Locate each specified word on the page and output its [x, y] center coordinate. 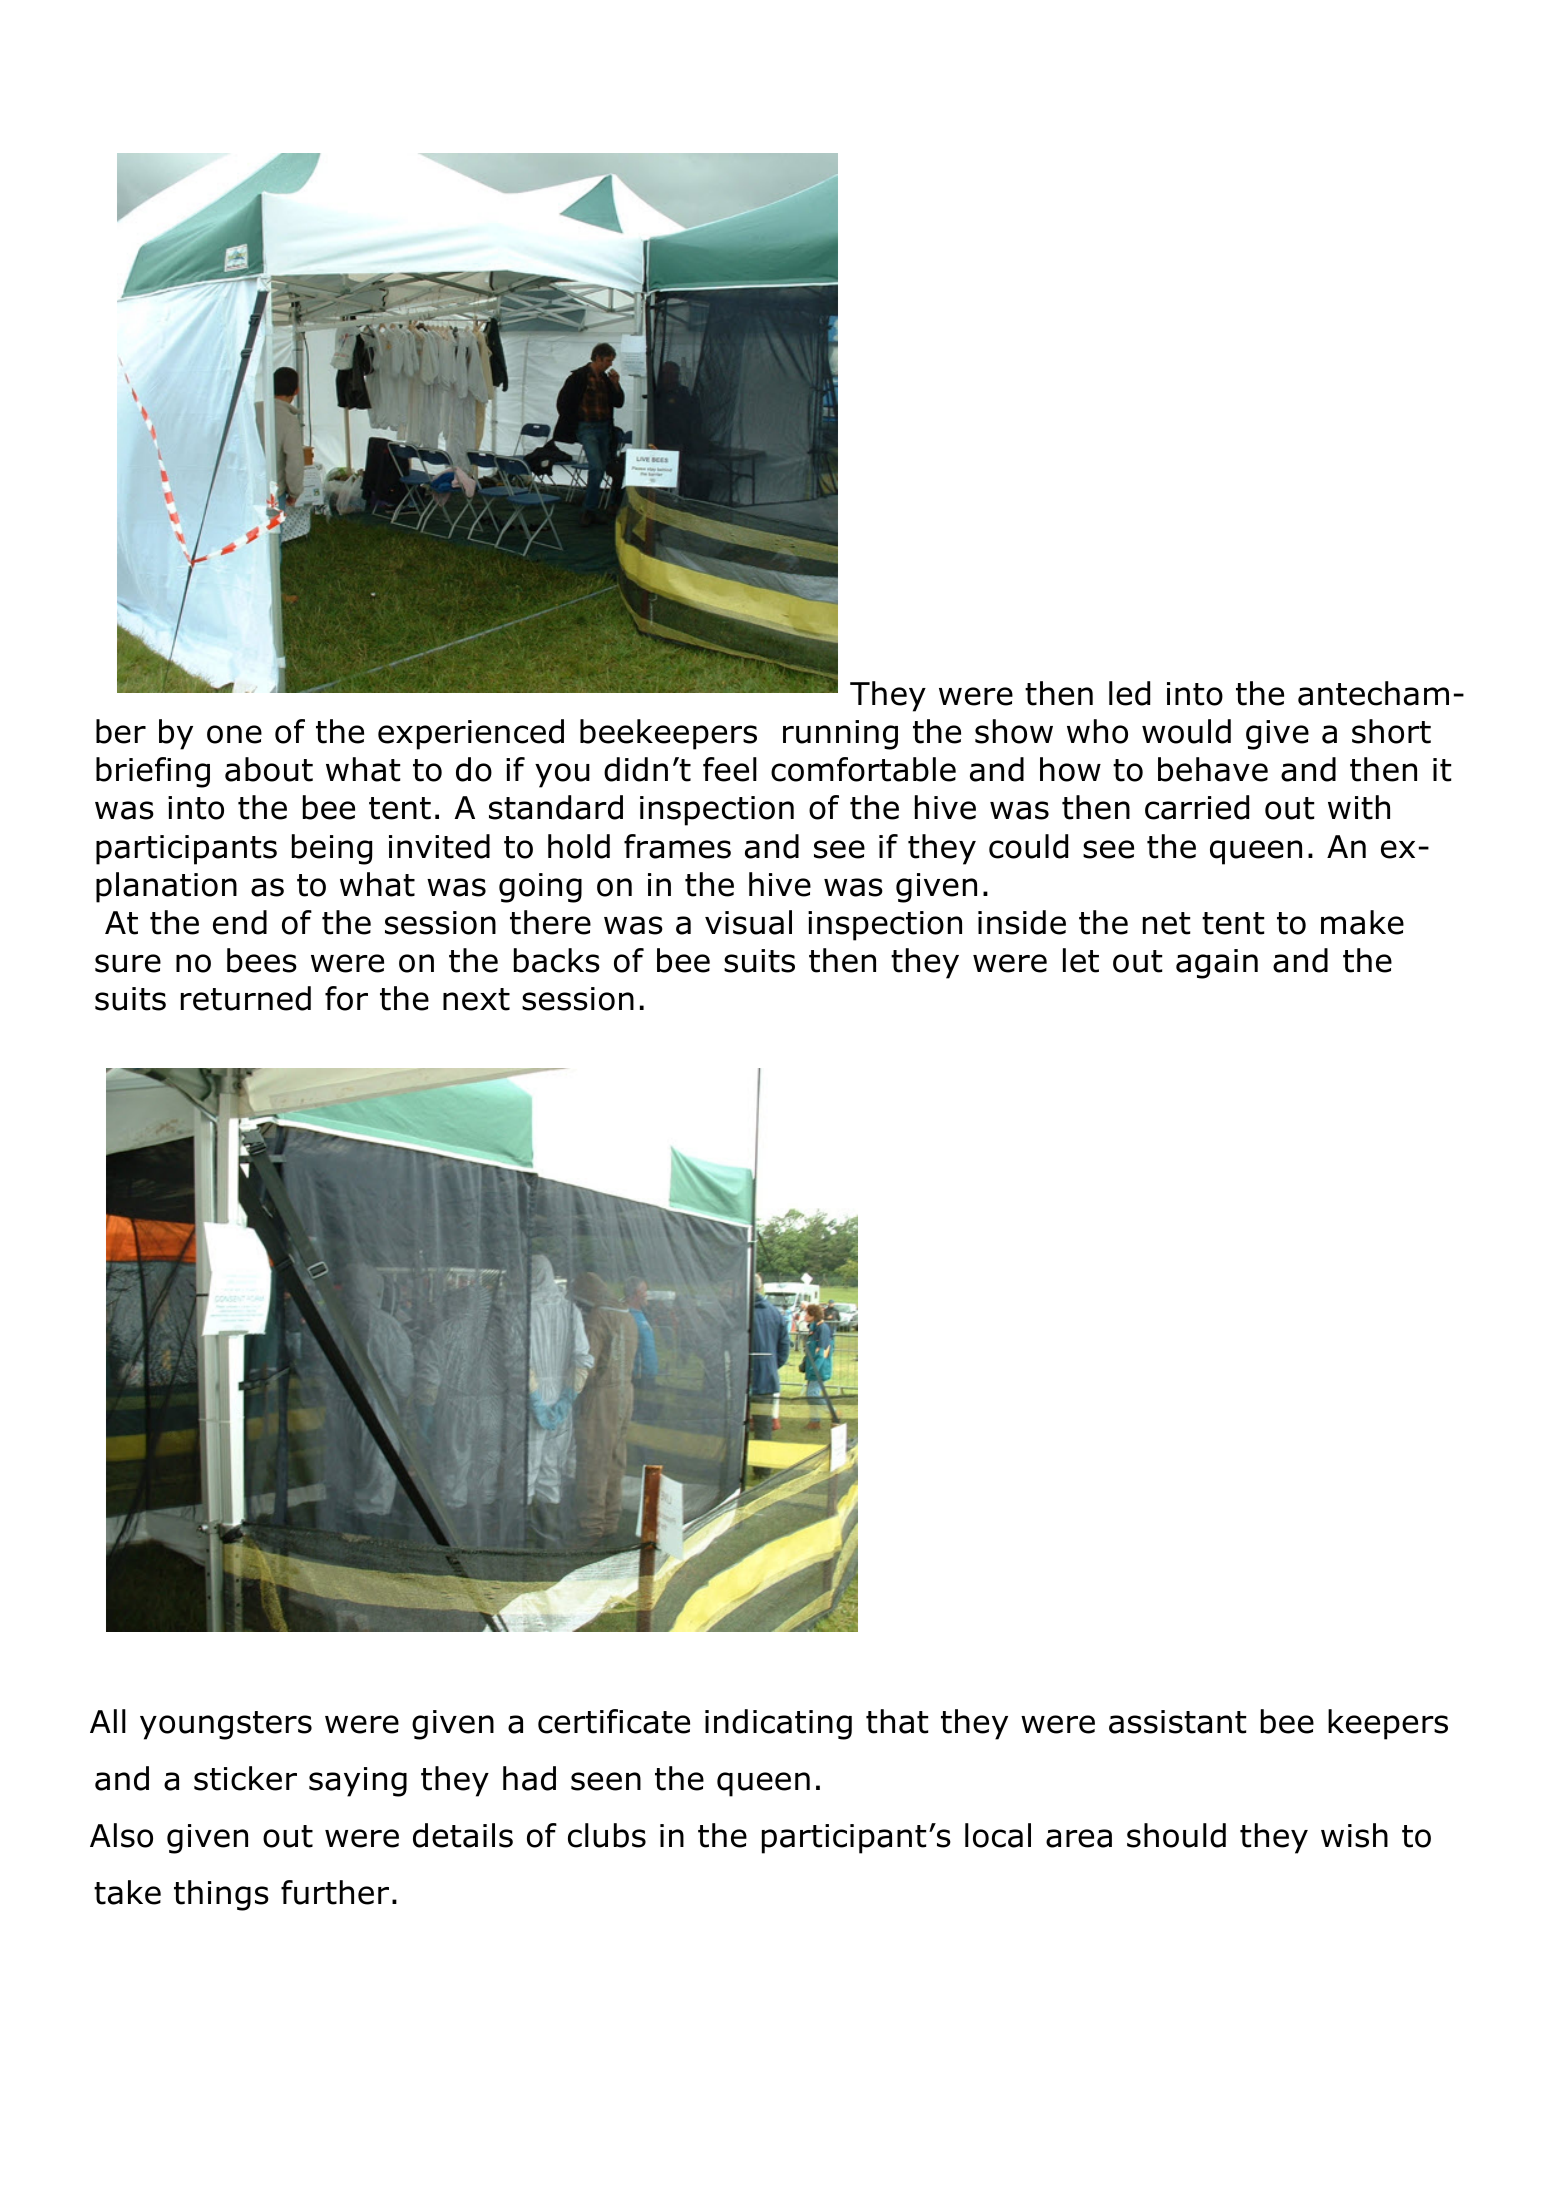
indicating [778, 1724]
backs [557, 960]
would [1186, 731]
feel [730, 769]
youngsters [226, 1725]
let [1081, 960]
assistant [1177, 1722]
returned [246, 998]
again [1217, 964]
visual [748, 922]
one [234, 734]
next [476, 999]
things [221, 1895]
